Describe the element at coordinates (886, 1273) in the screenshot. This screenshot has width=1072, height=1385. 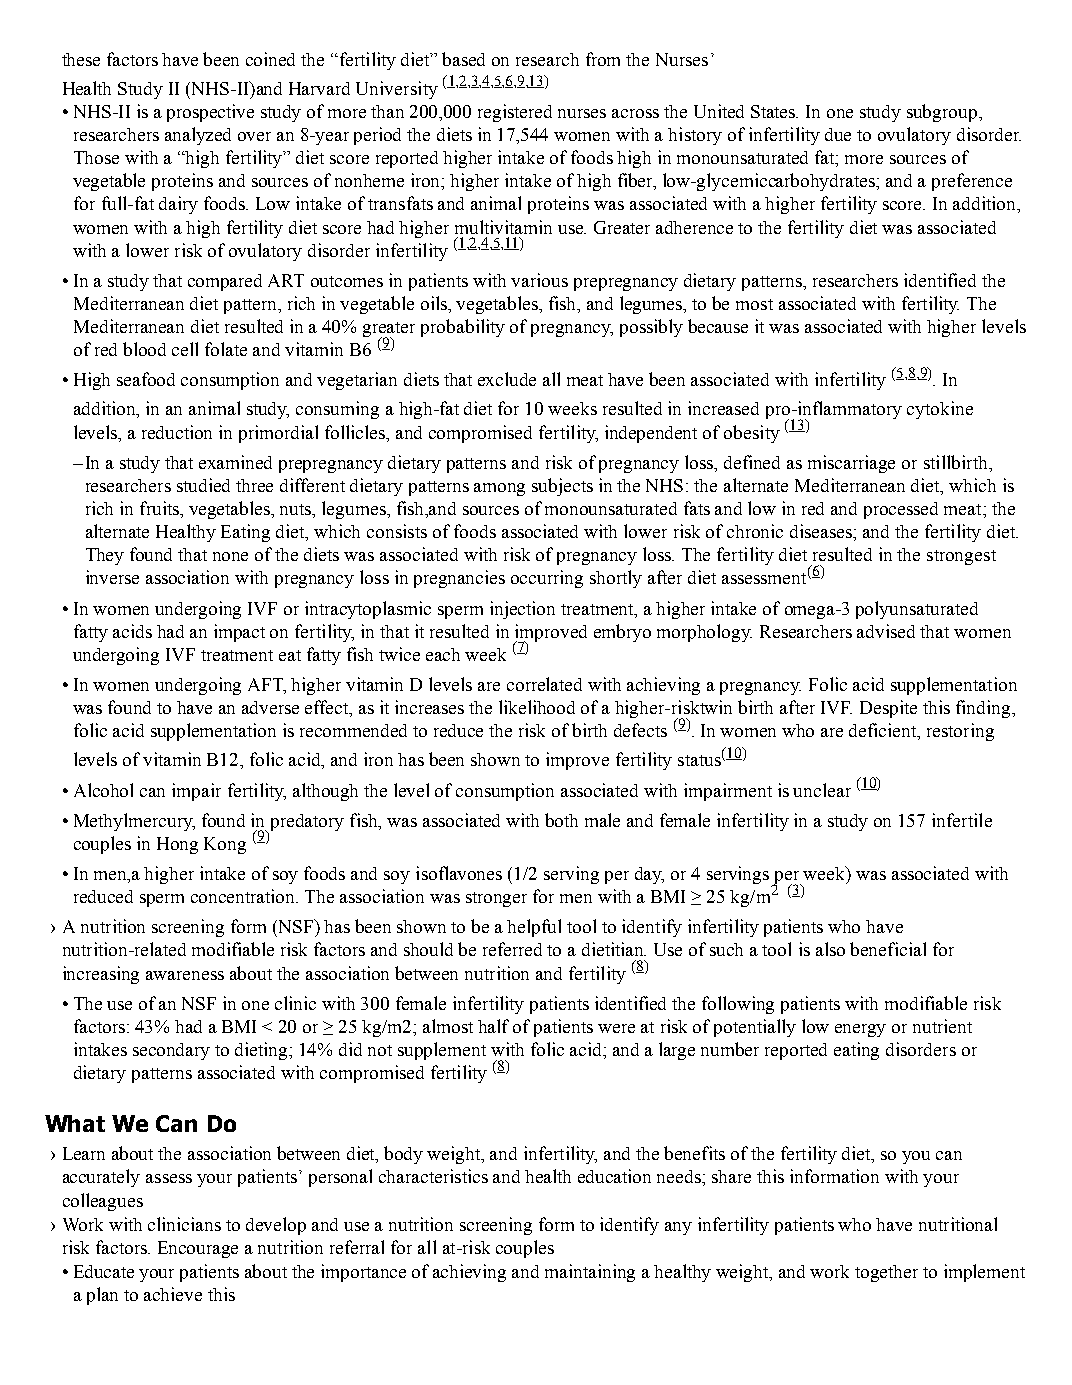
I see `together` at that location.
